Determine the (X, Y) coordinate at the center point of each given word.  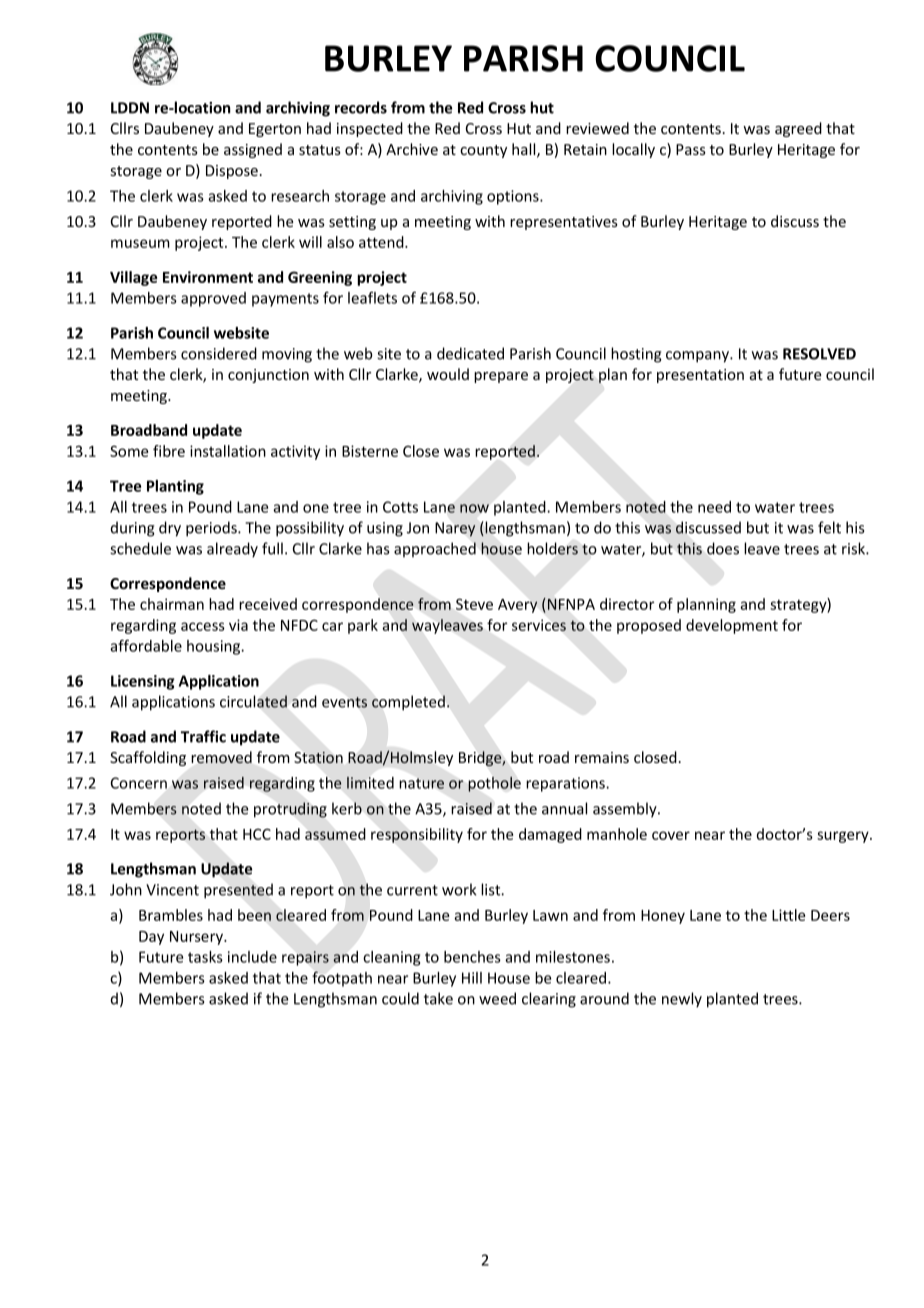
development (732, 626)
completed (408, 703)
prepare (501, 377)
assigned (253, 150)
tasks (205, 957)
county (483, 151)
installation (228, 451)
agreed (798, 129)
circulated (253, 701)
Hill (472, 978)
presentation (700, 376)
